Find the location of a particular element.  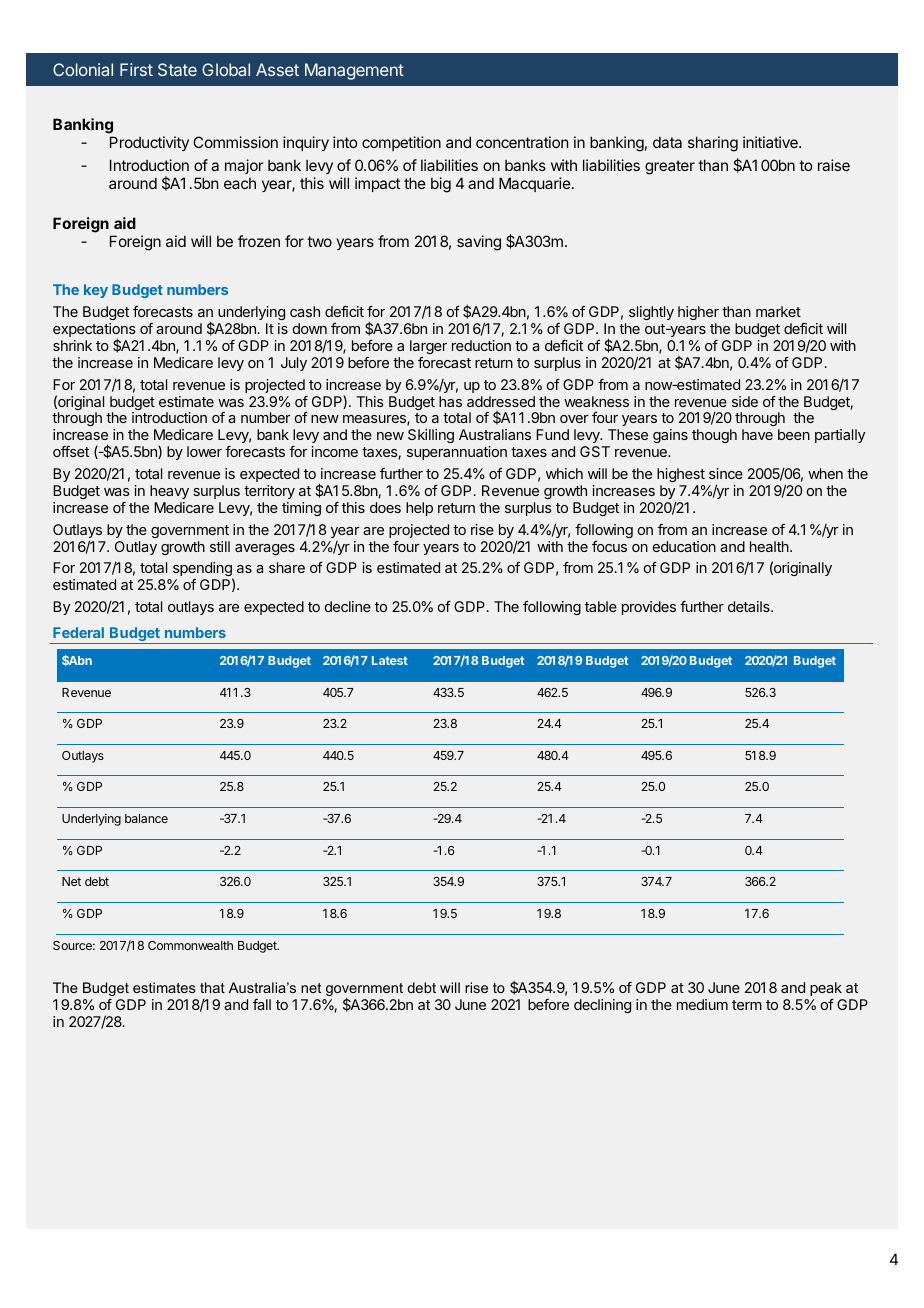

initiative is located at coordinates (771, 142).
